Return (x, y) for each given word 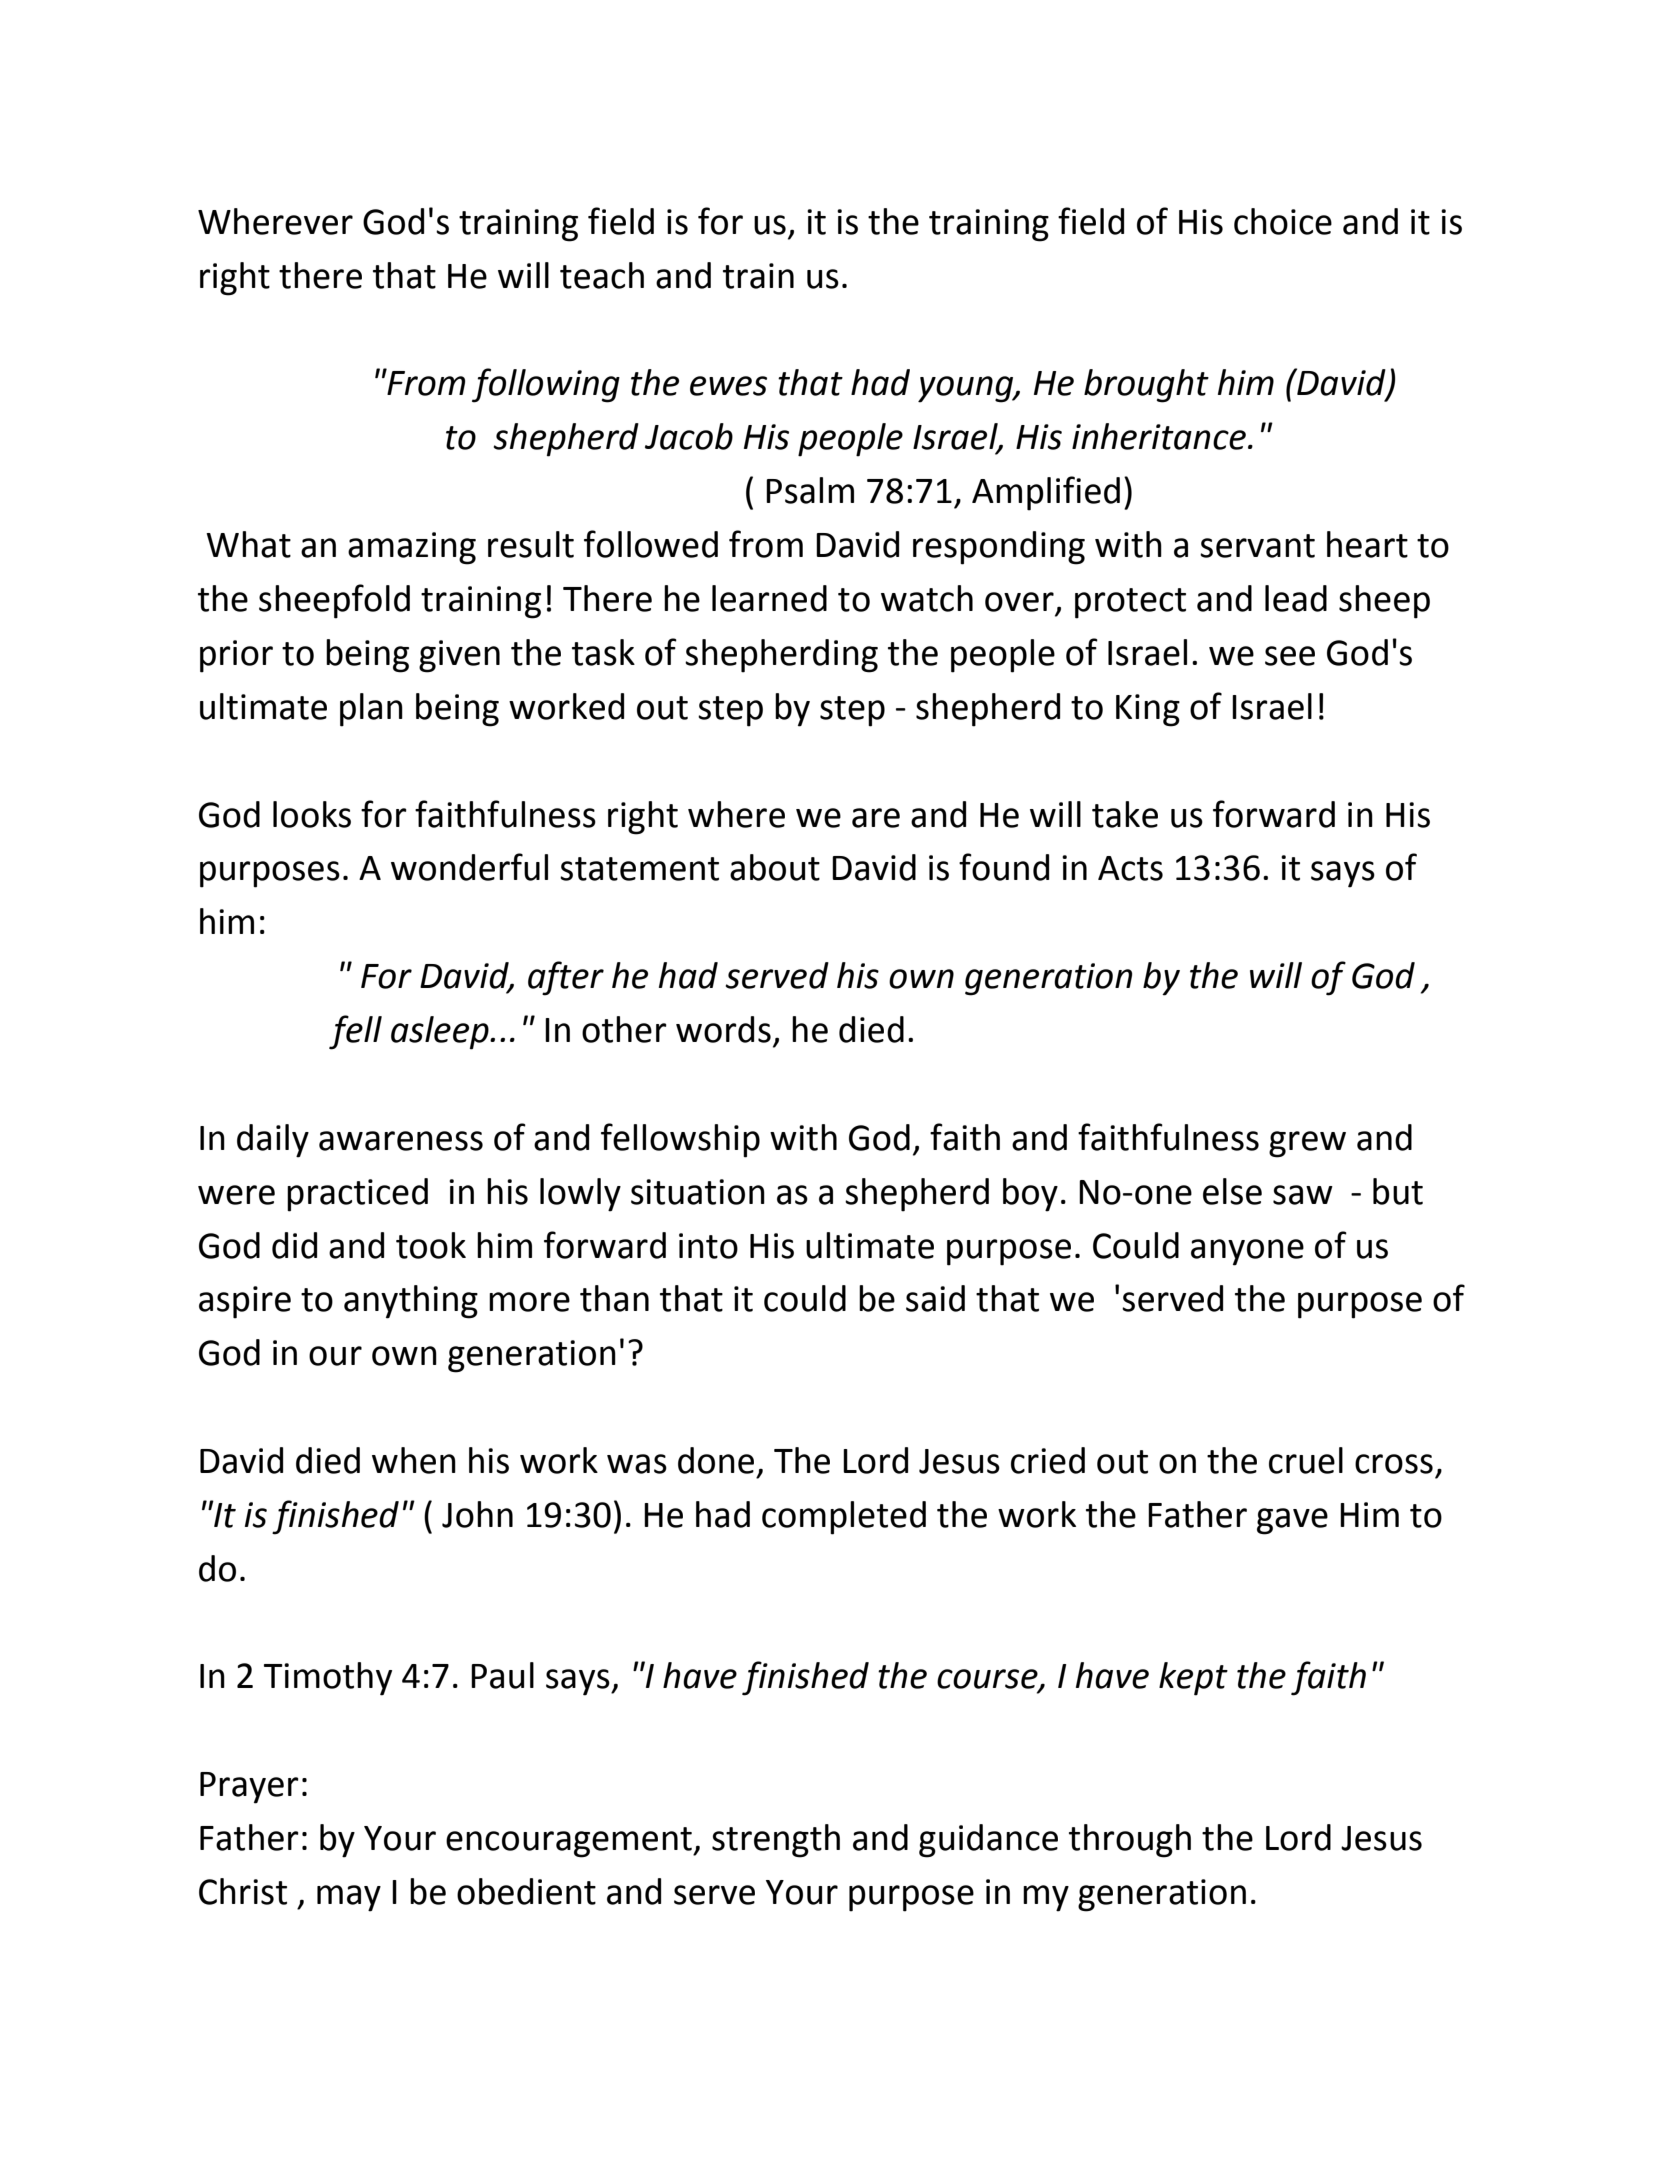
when (414, 1460)
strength (776, 1841)
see (1290, 656)
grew (1307, 1144)
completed (844, 1518)
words (723, 1029)
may (349, 1898)
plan (371, 710)
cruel (1306, 1460)
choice (1283, 221)
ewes (728, 386)
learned (769, 598)
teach (602, 275)
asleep (441, 1033)
